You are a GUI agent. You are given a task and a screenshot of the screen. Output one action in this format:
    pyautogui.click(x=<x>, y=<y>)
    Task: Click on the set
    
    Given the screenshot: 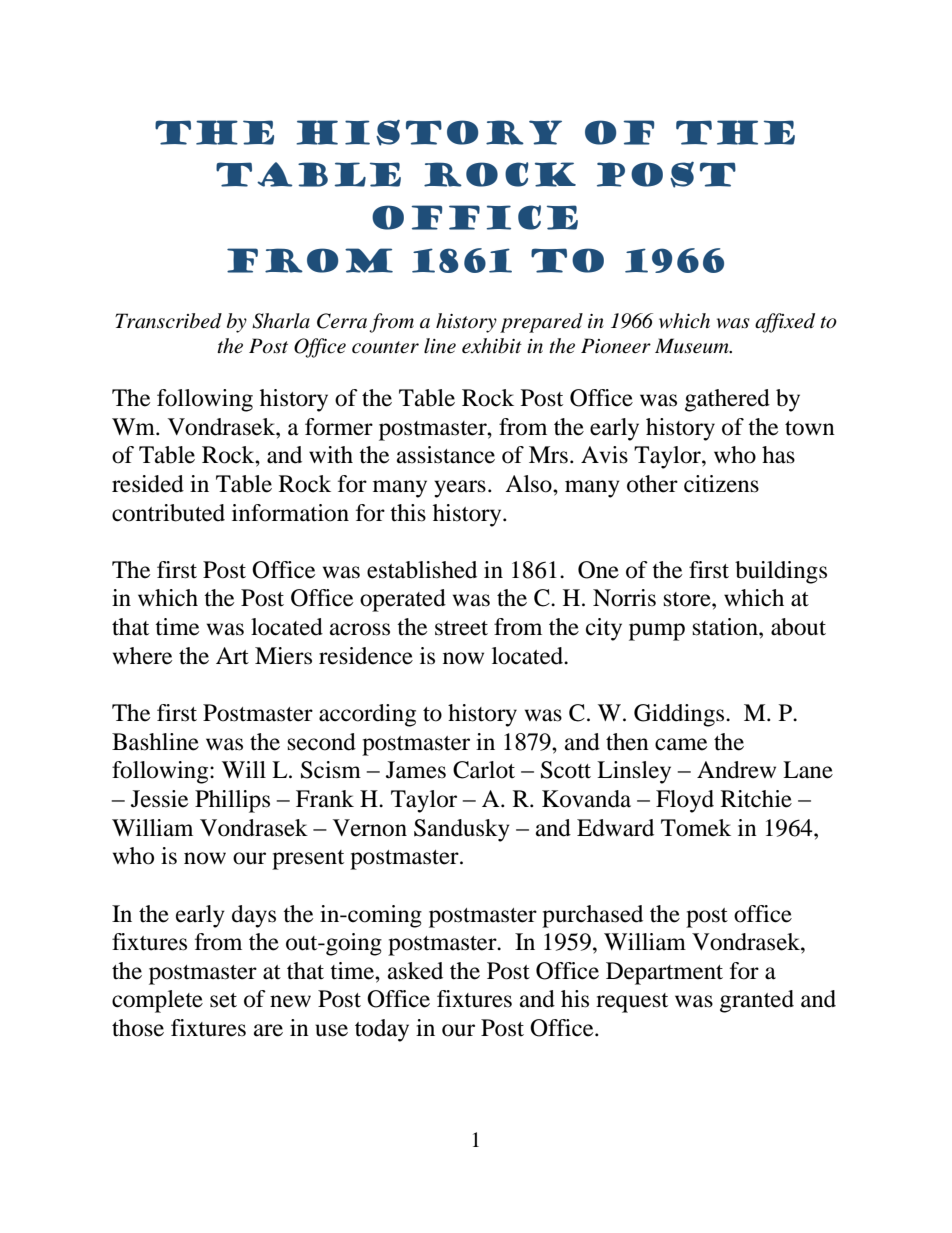 What is the action you would take?
    pyautogui.click(x=223, y=1000)
